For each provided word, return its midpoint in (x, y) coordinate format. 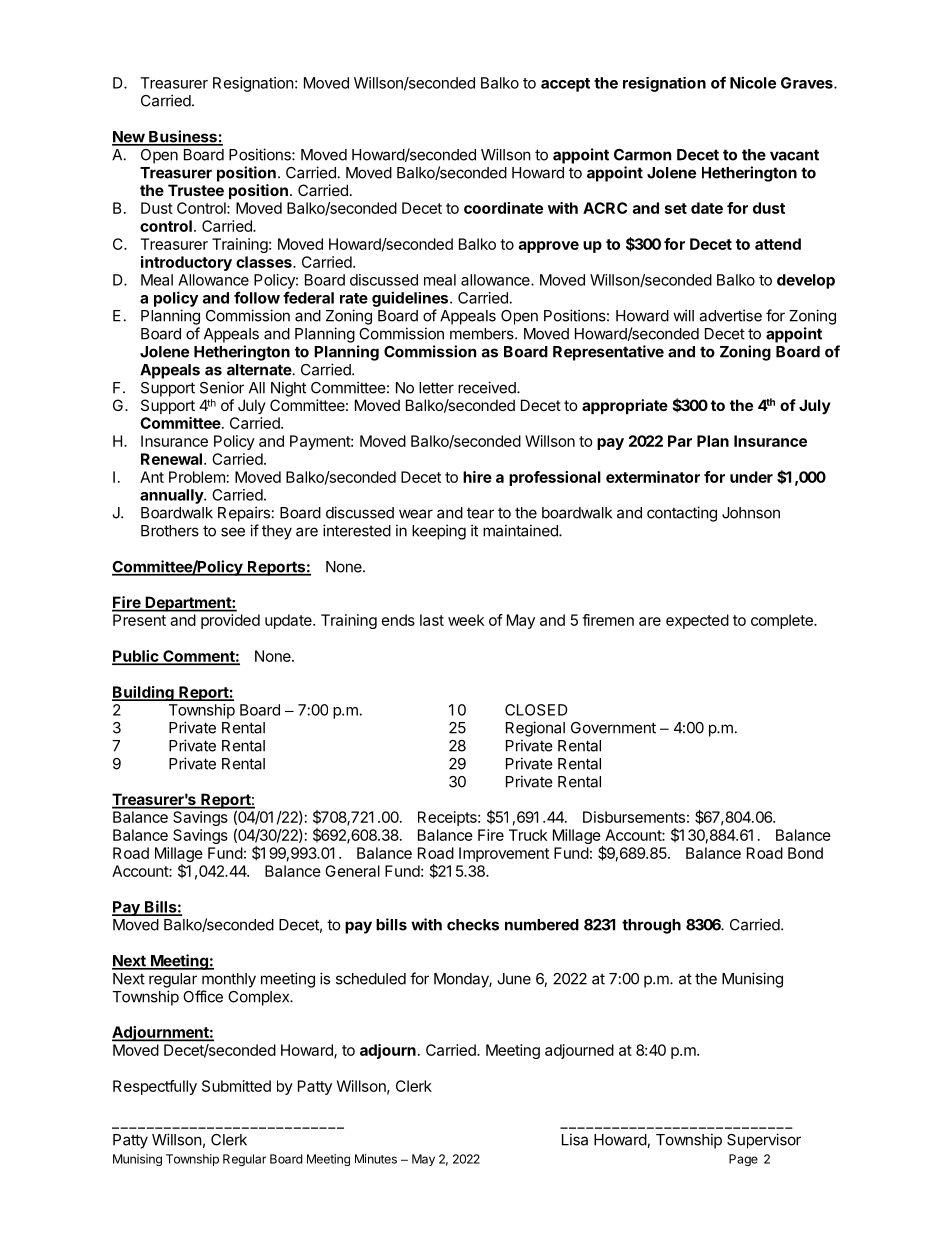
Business (183, 137)
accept (565, 85)
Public (136, 657)
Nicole (753, 82)
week (466, 620)
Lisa (575, 1139)
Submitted (236, 1086)
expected (697, 621)
